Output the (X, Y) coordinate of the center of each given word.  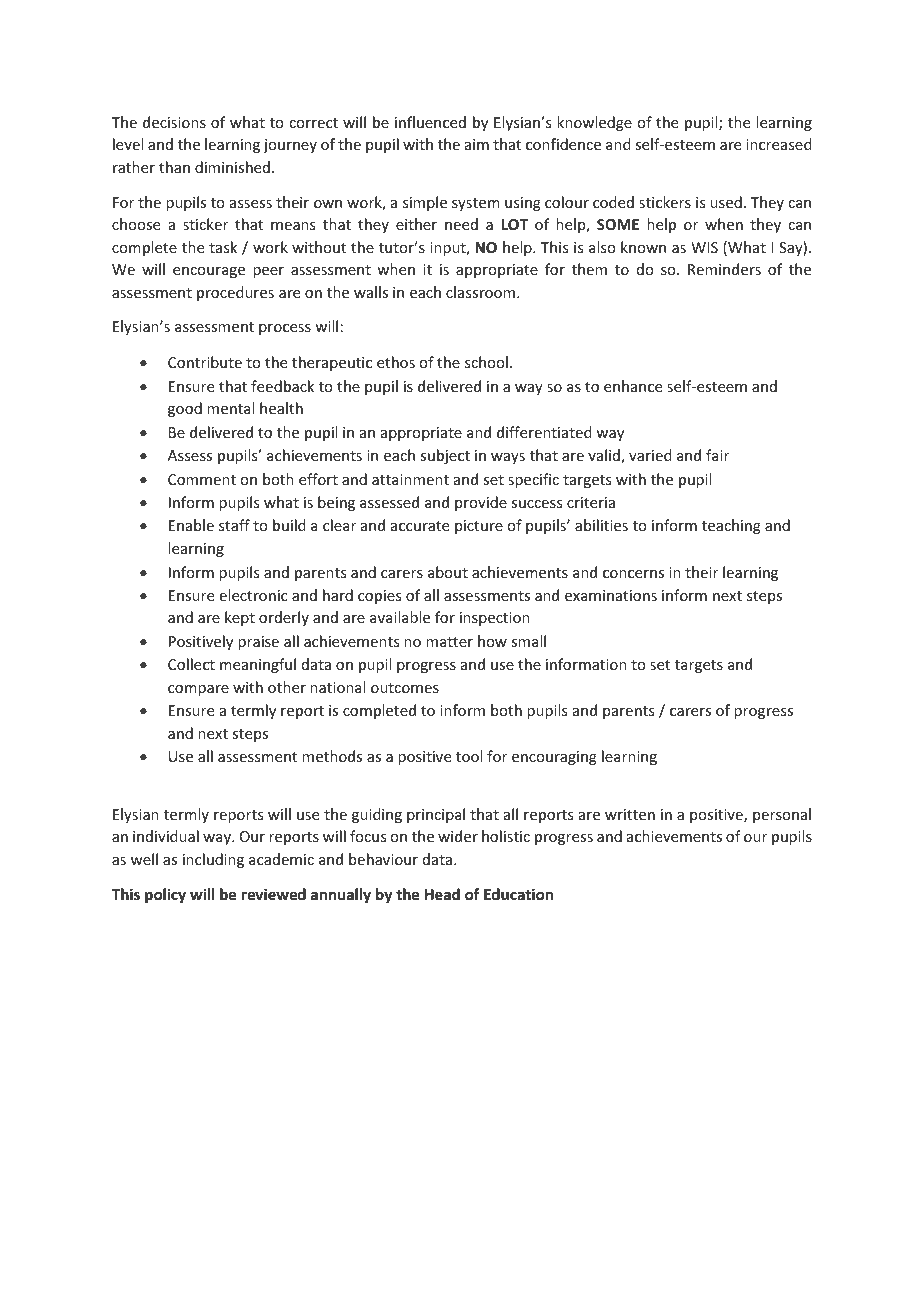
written (630, 814)
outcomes (405, 688)
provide (481, 503)
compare (198, 690)
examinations (611, 595)
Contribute (205, 362)
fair (717, 455)
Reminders (724, 269)
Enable (191, 525)
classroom (482, 292)
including (213, 860)
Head (442, 894)
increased (779, 144)
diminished (232, 167)
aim (477, 144)
